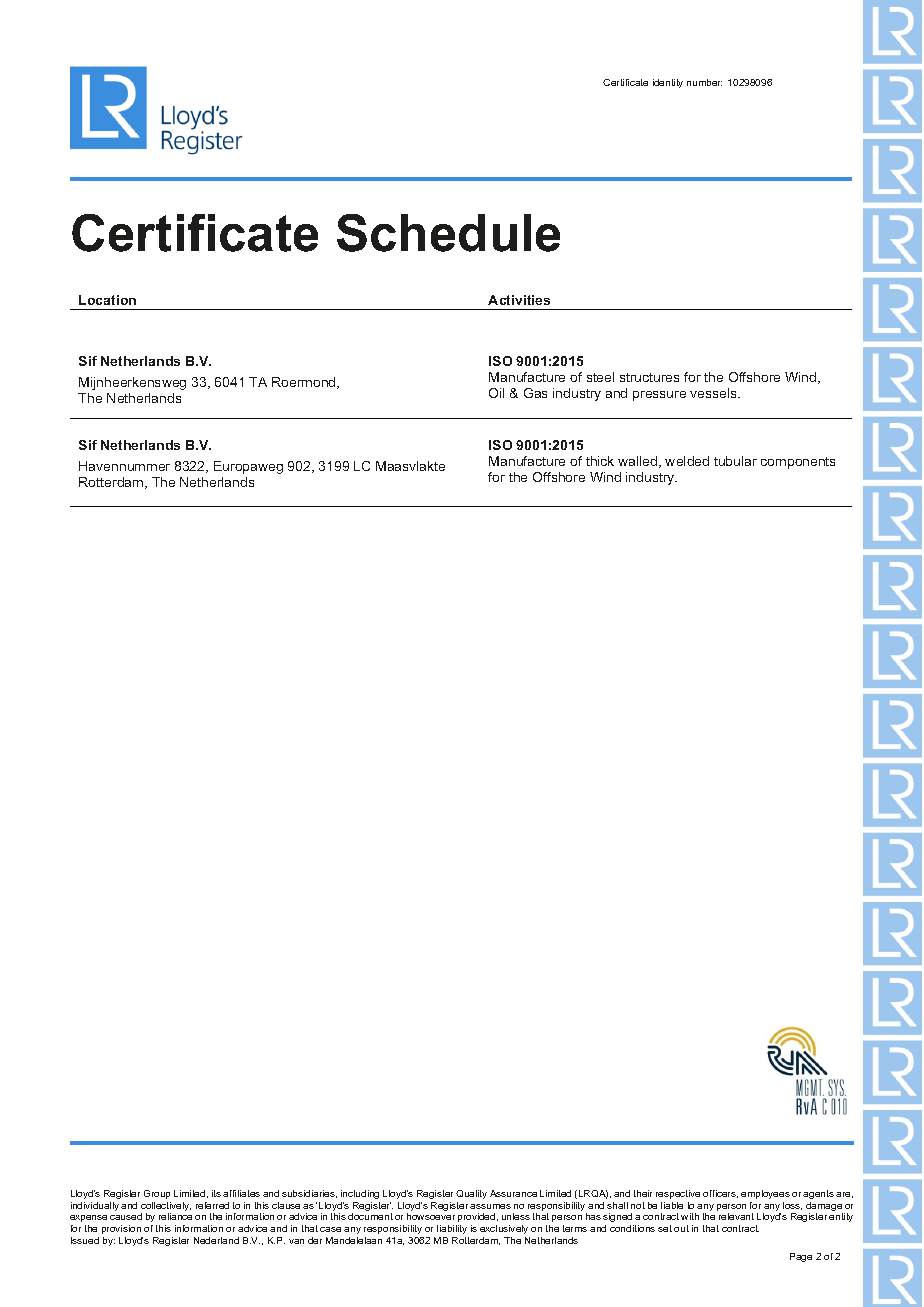  What do you see at coordinates (704, 82) in the document?
I see `number` at bounding box center [704, 82].
